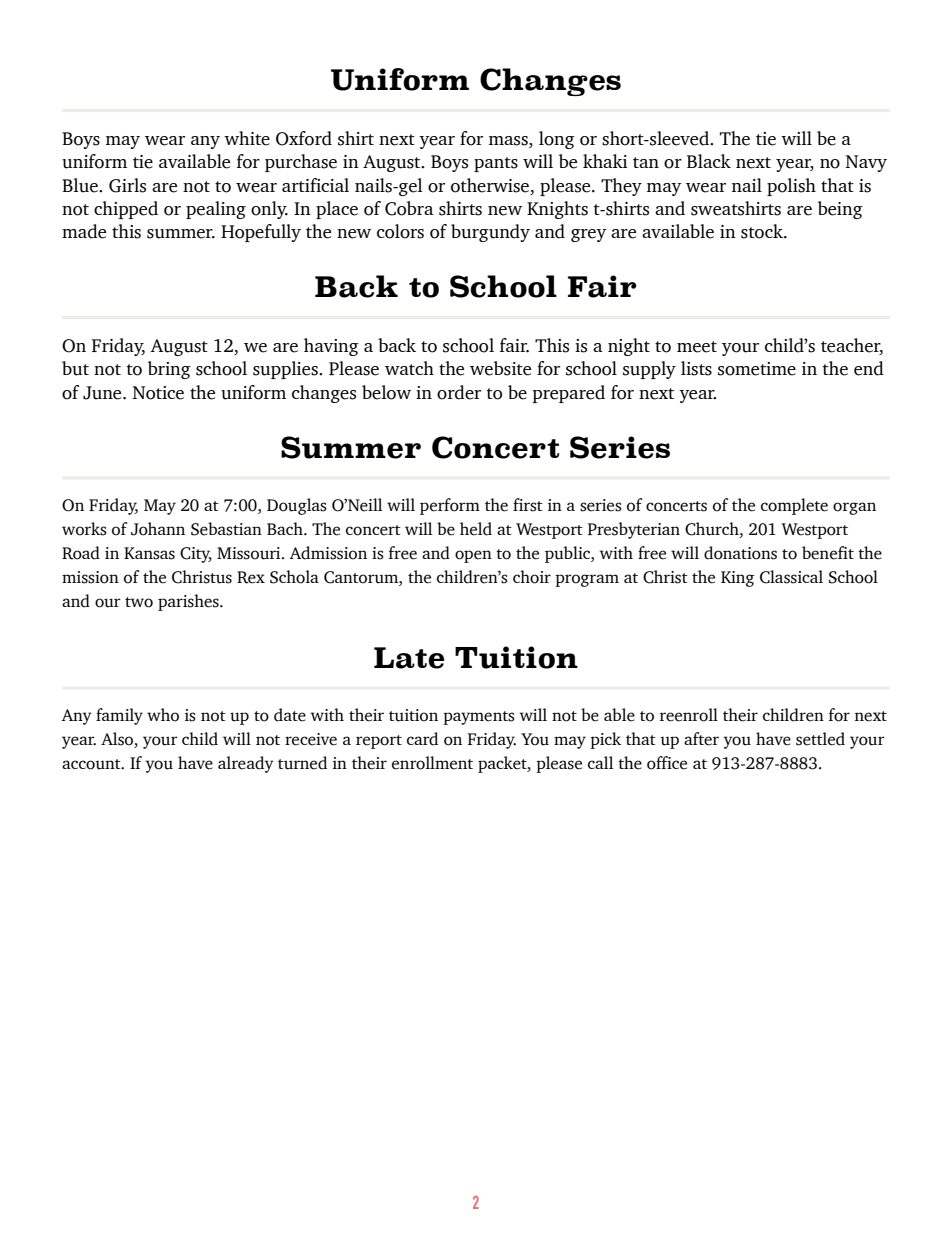  I want to click on open, so click(473, 556).
